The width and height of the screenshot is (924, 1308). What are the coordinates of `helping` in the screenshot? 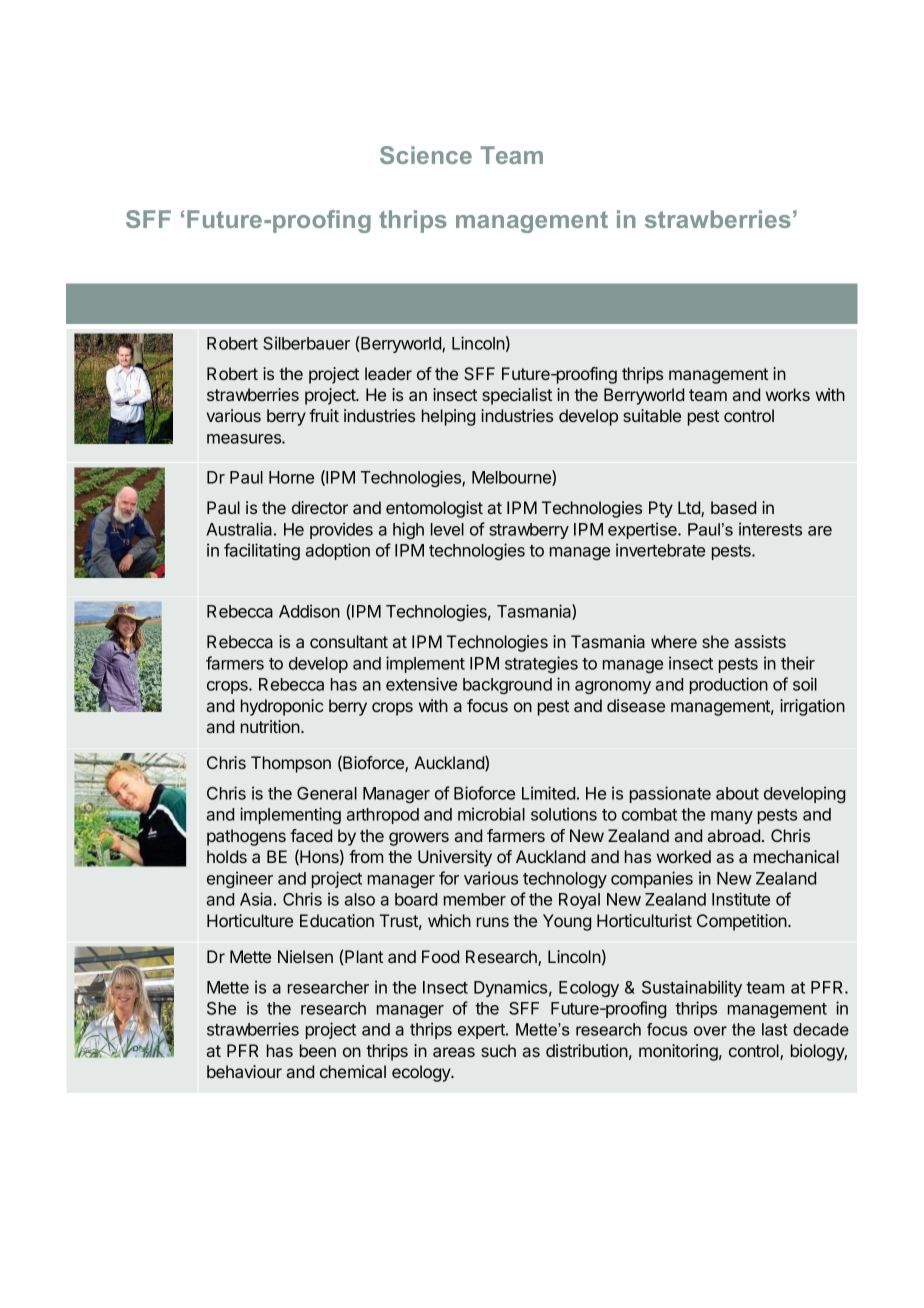 It's located at (448, 417).
